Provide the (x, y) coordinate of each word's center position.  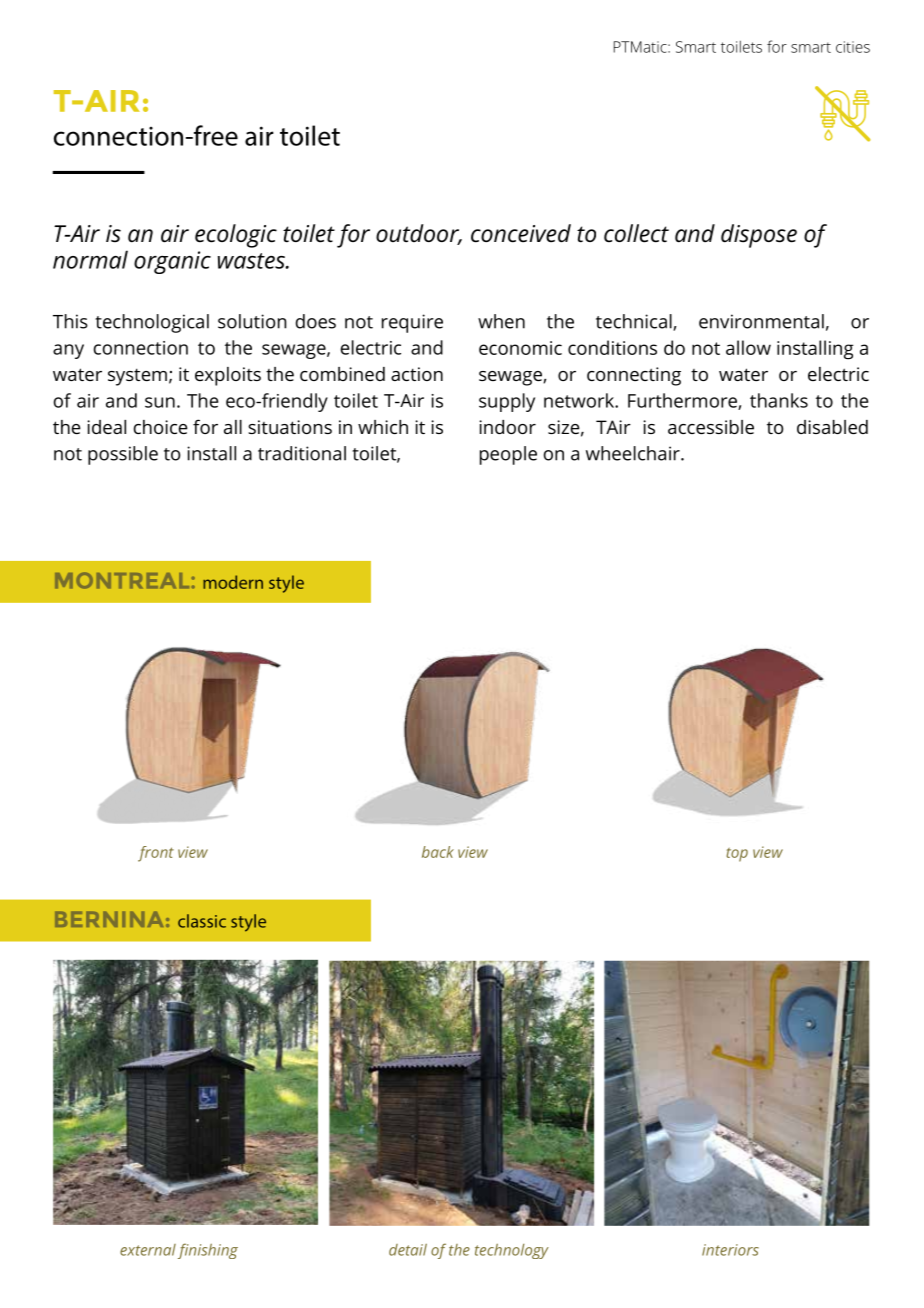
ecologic (236, 236)
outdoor (419, 234)
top (737, 855)
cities (853, 47)
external (148, 1250)
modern (233, 582)
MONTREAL (122, 580)
